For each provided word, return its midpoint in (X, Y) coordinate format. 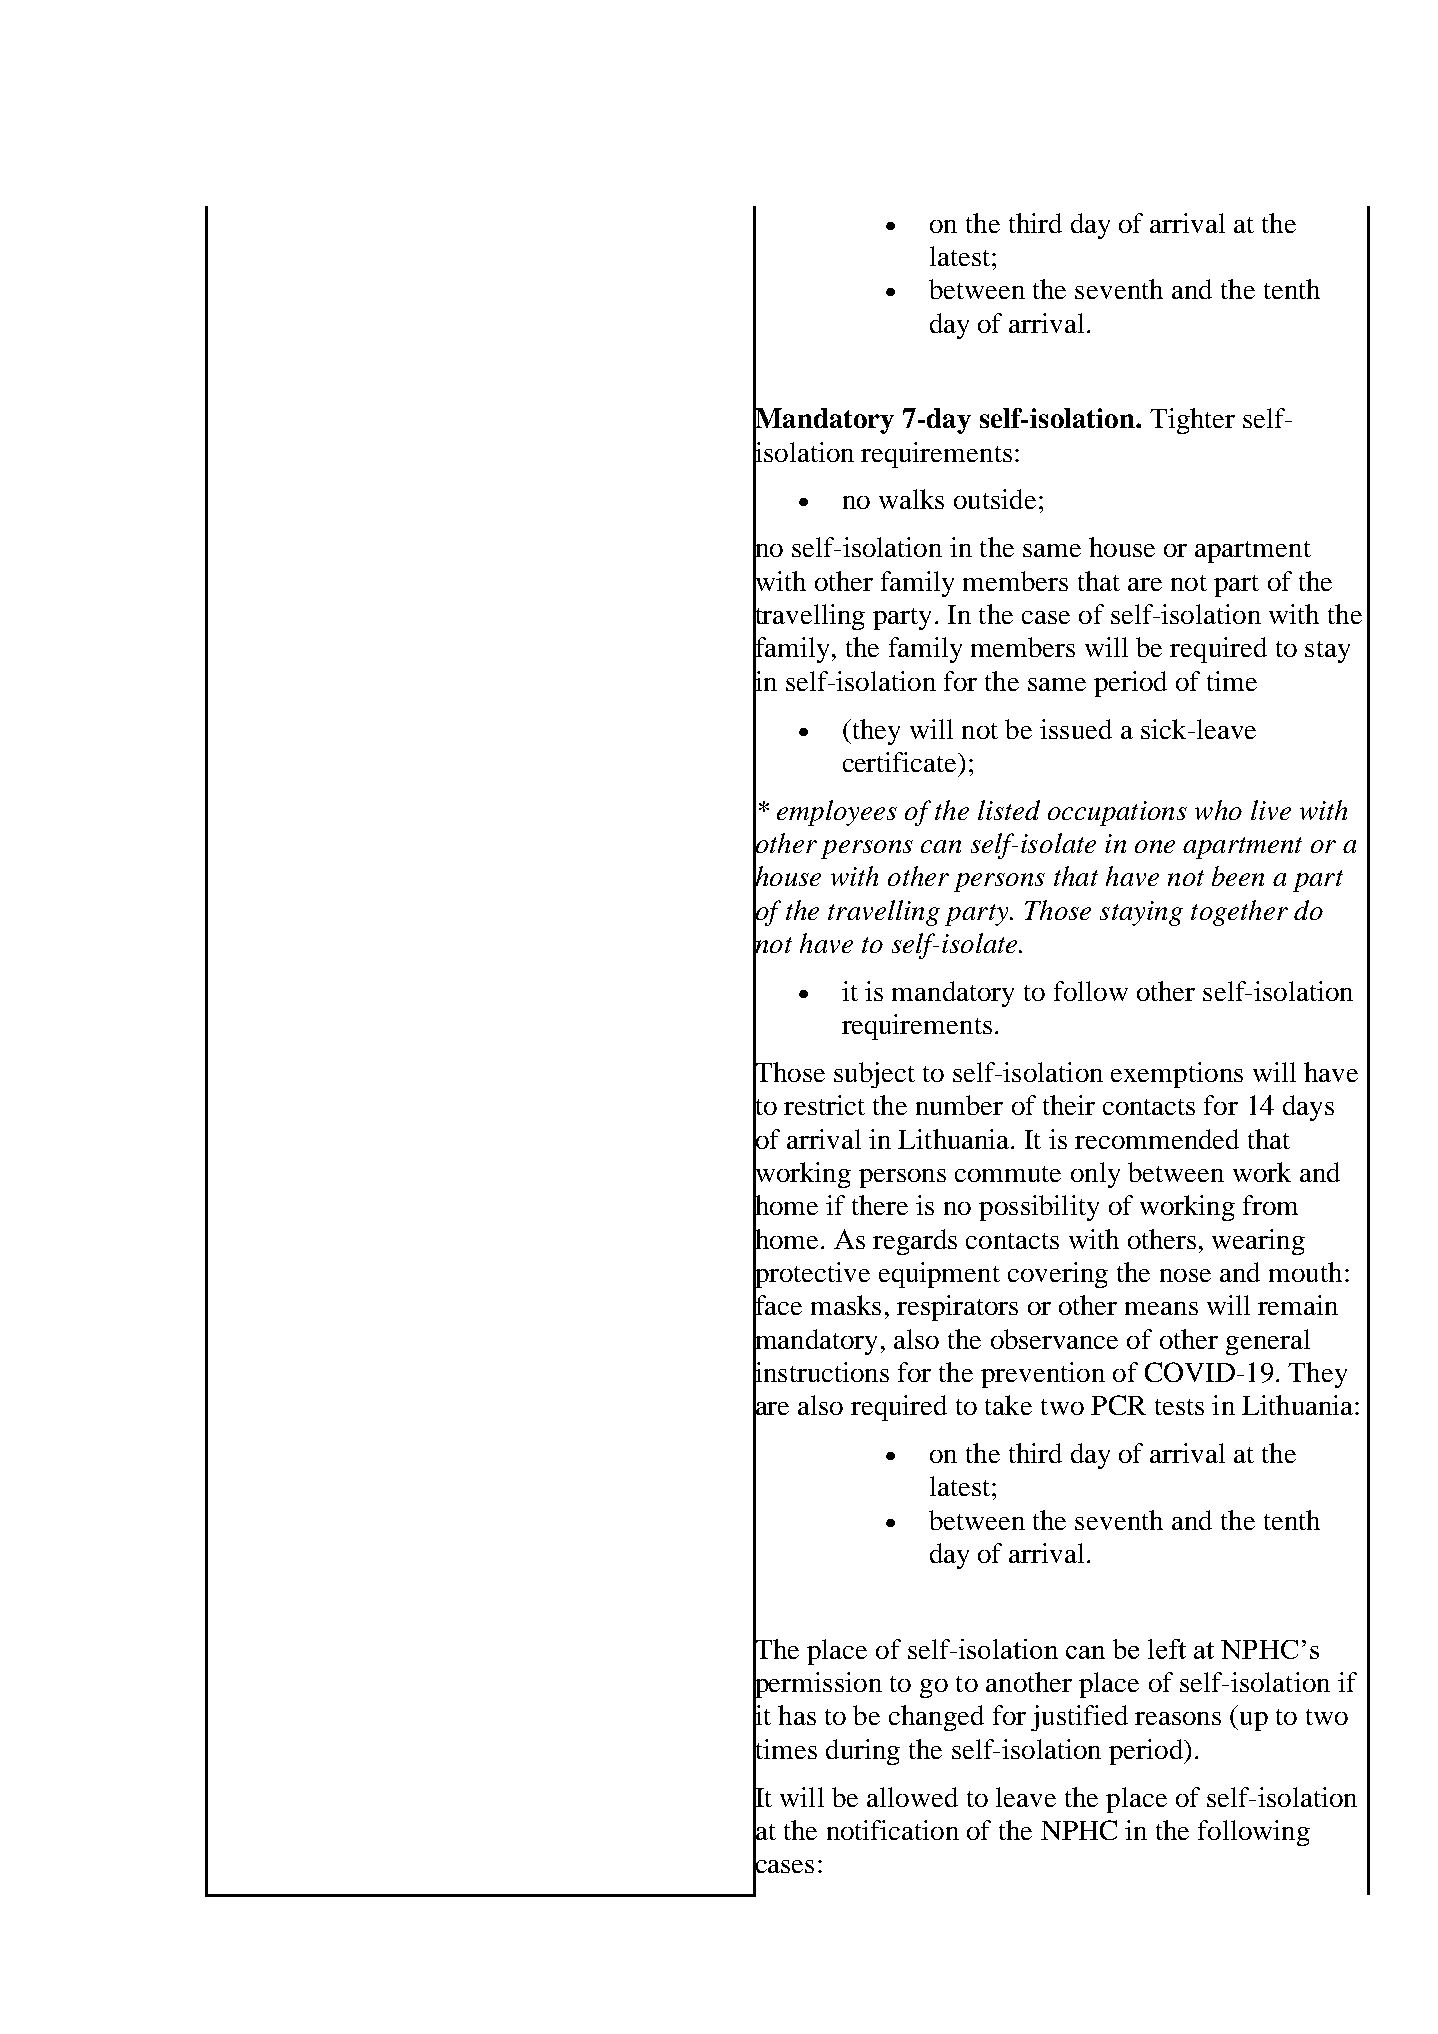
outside (995, 499)
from (1270, 1205)
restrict (824, 1105)
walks (911, 499)
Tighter (1192, 421)
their (1069, 1105)
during (863, 1752)
